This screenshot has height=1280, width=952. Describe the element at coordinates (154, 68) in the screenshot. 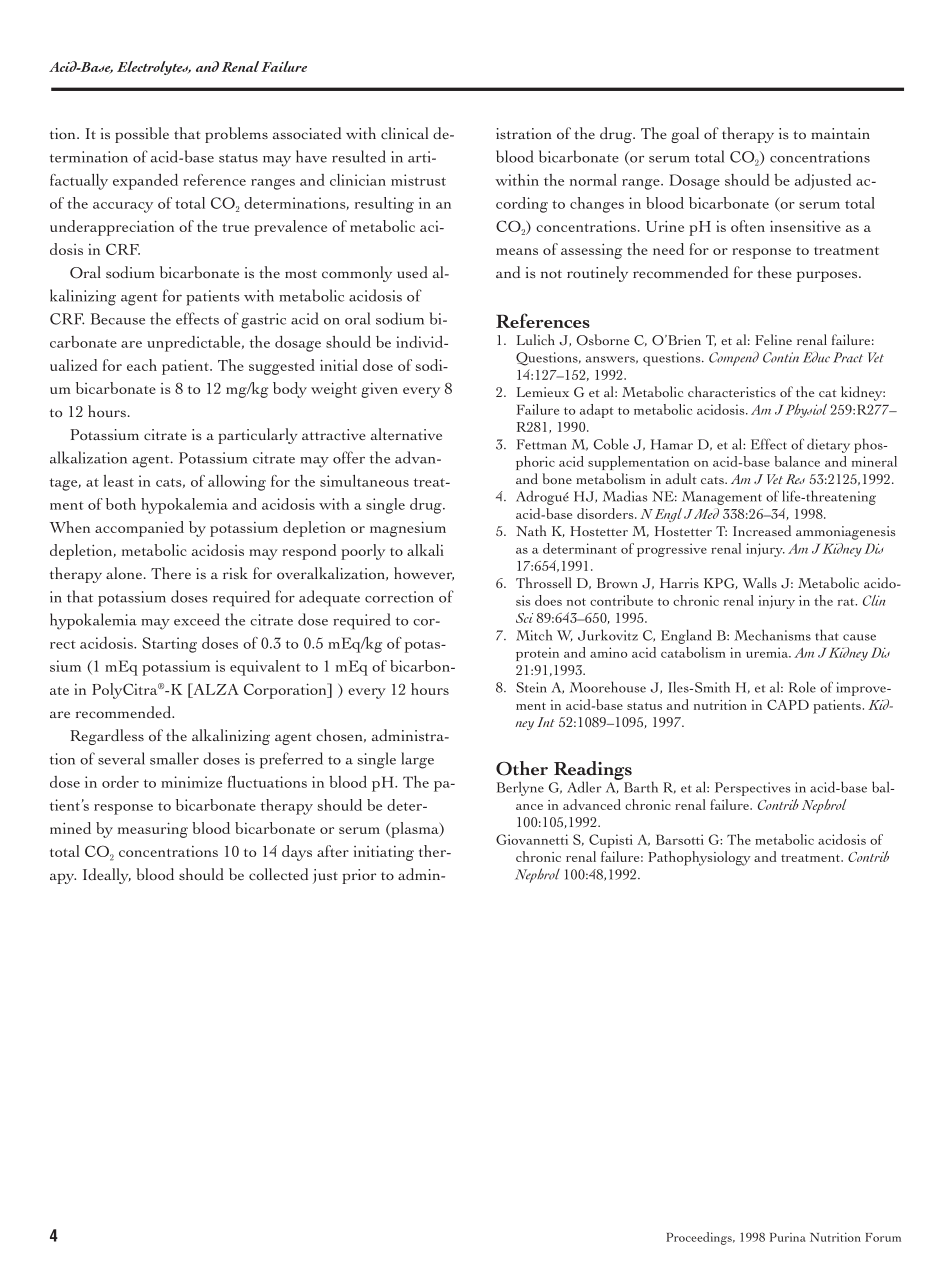

I see `Electrolytes` at that location.
